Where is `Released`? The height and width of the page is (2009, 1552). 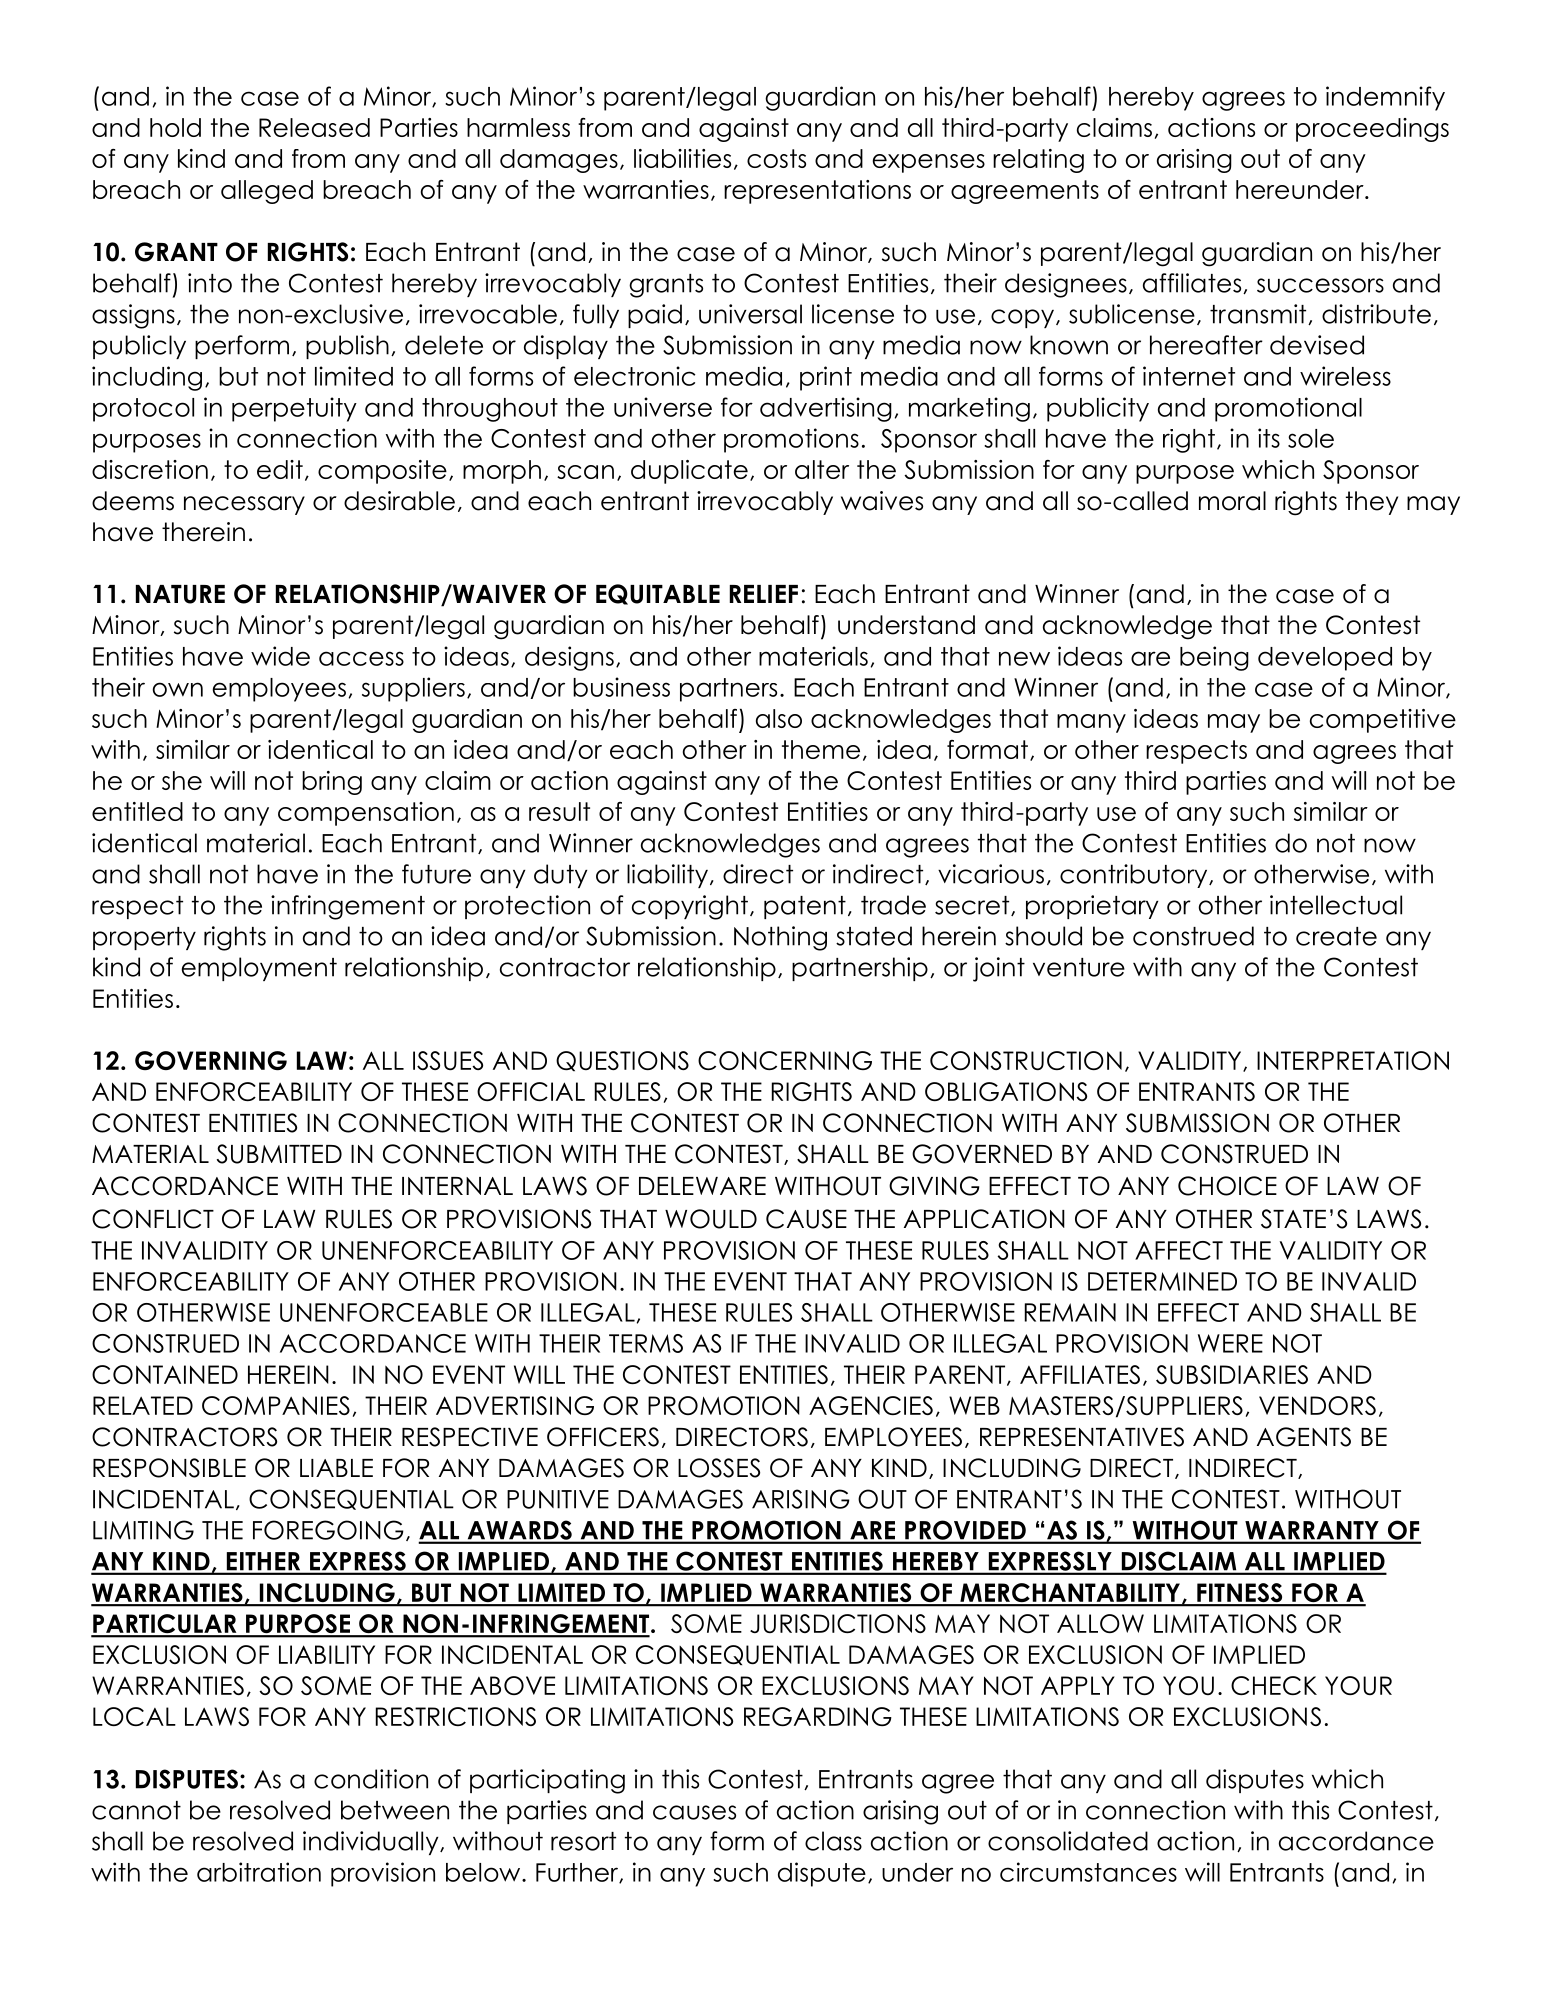 Released is located at coordinates (314, 127).
